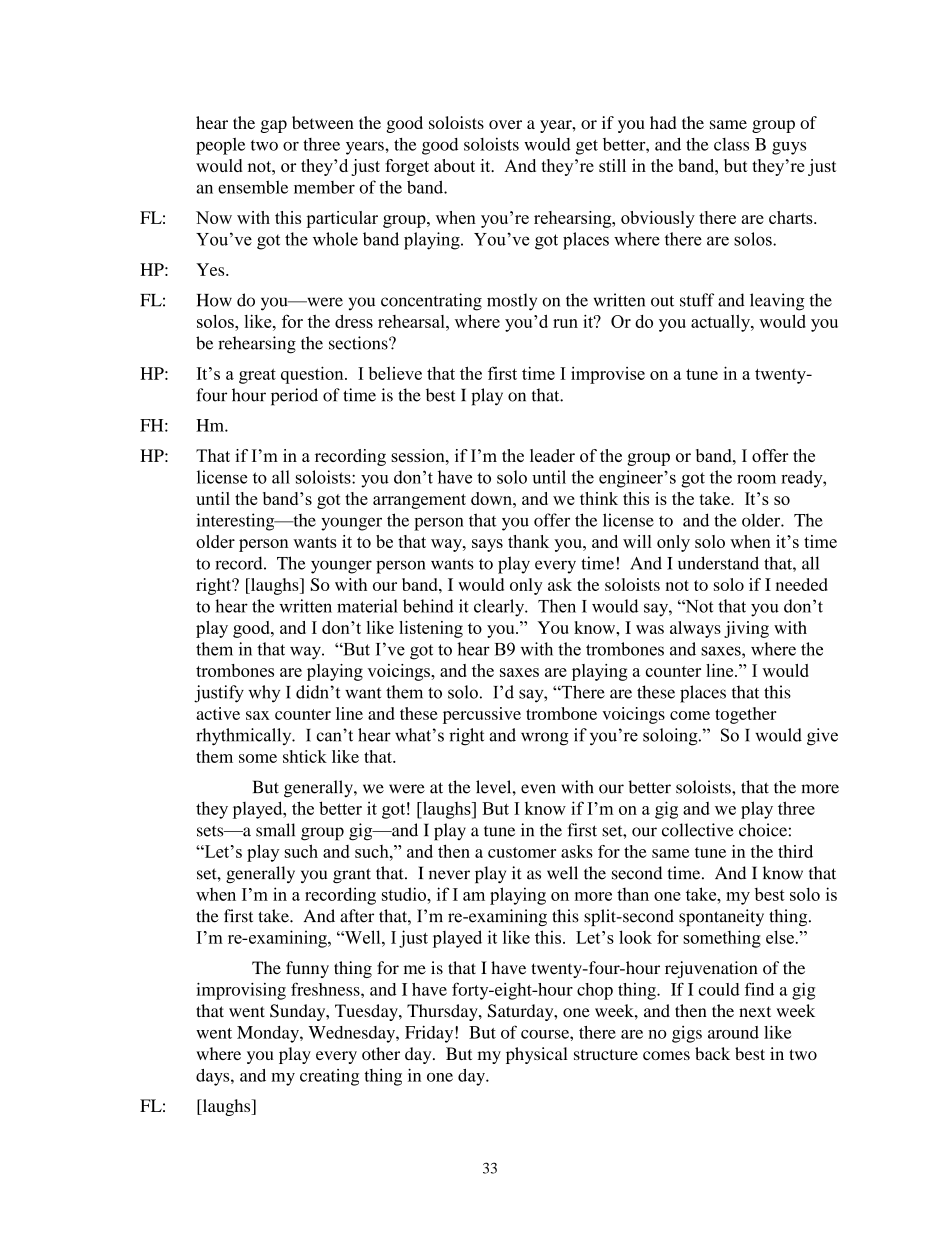 The image size is (952, 1233). What do you see at coordinates (505, 124) in the image?
I see `over` at bounding box center [505, 124].
